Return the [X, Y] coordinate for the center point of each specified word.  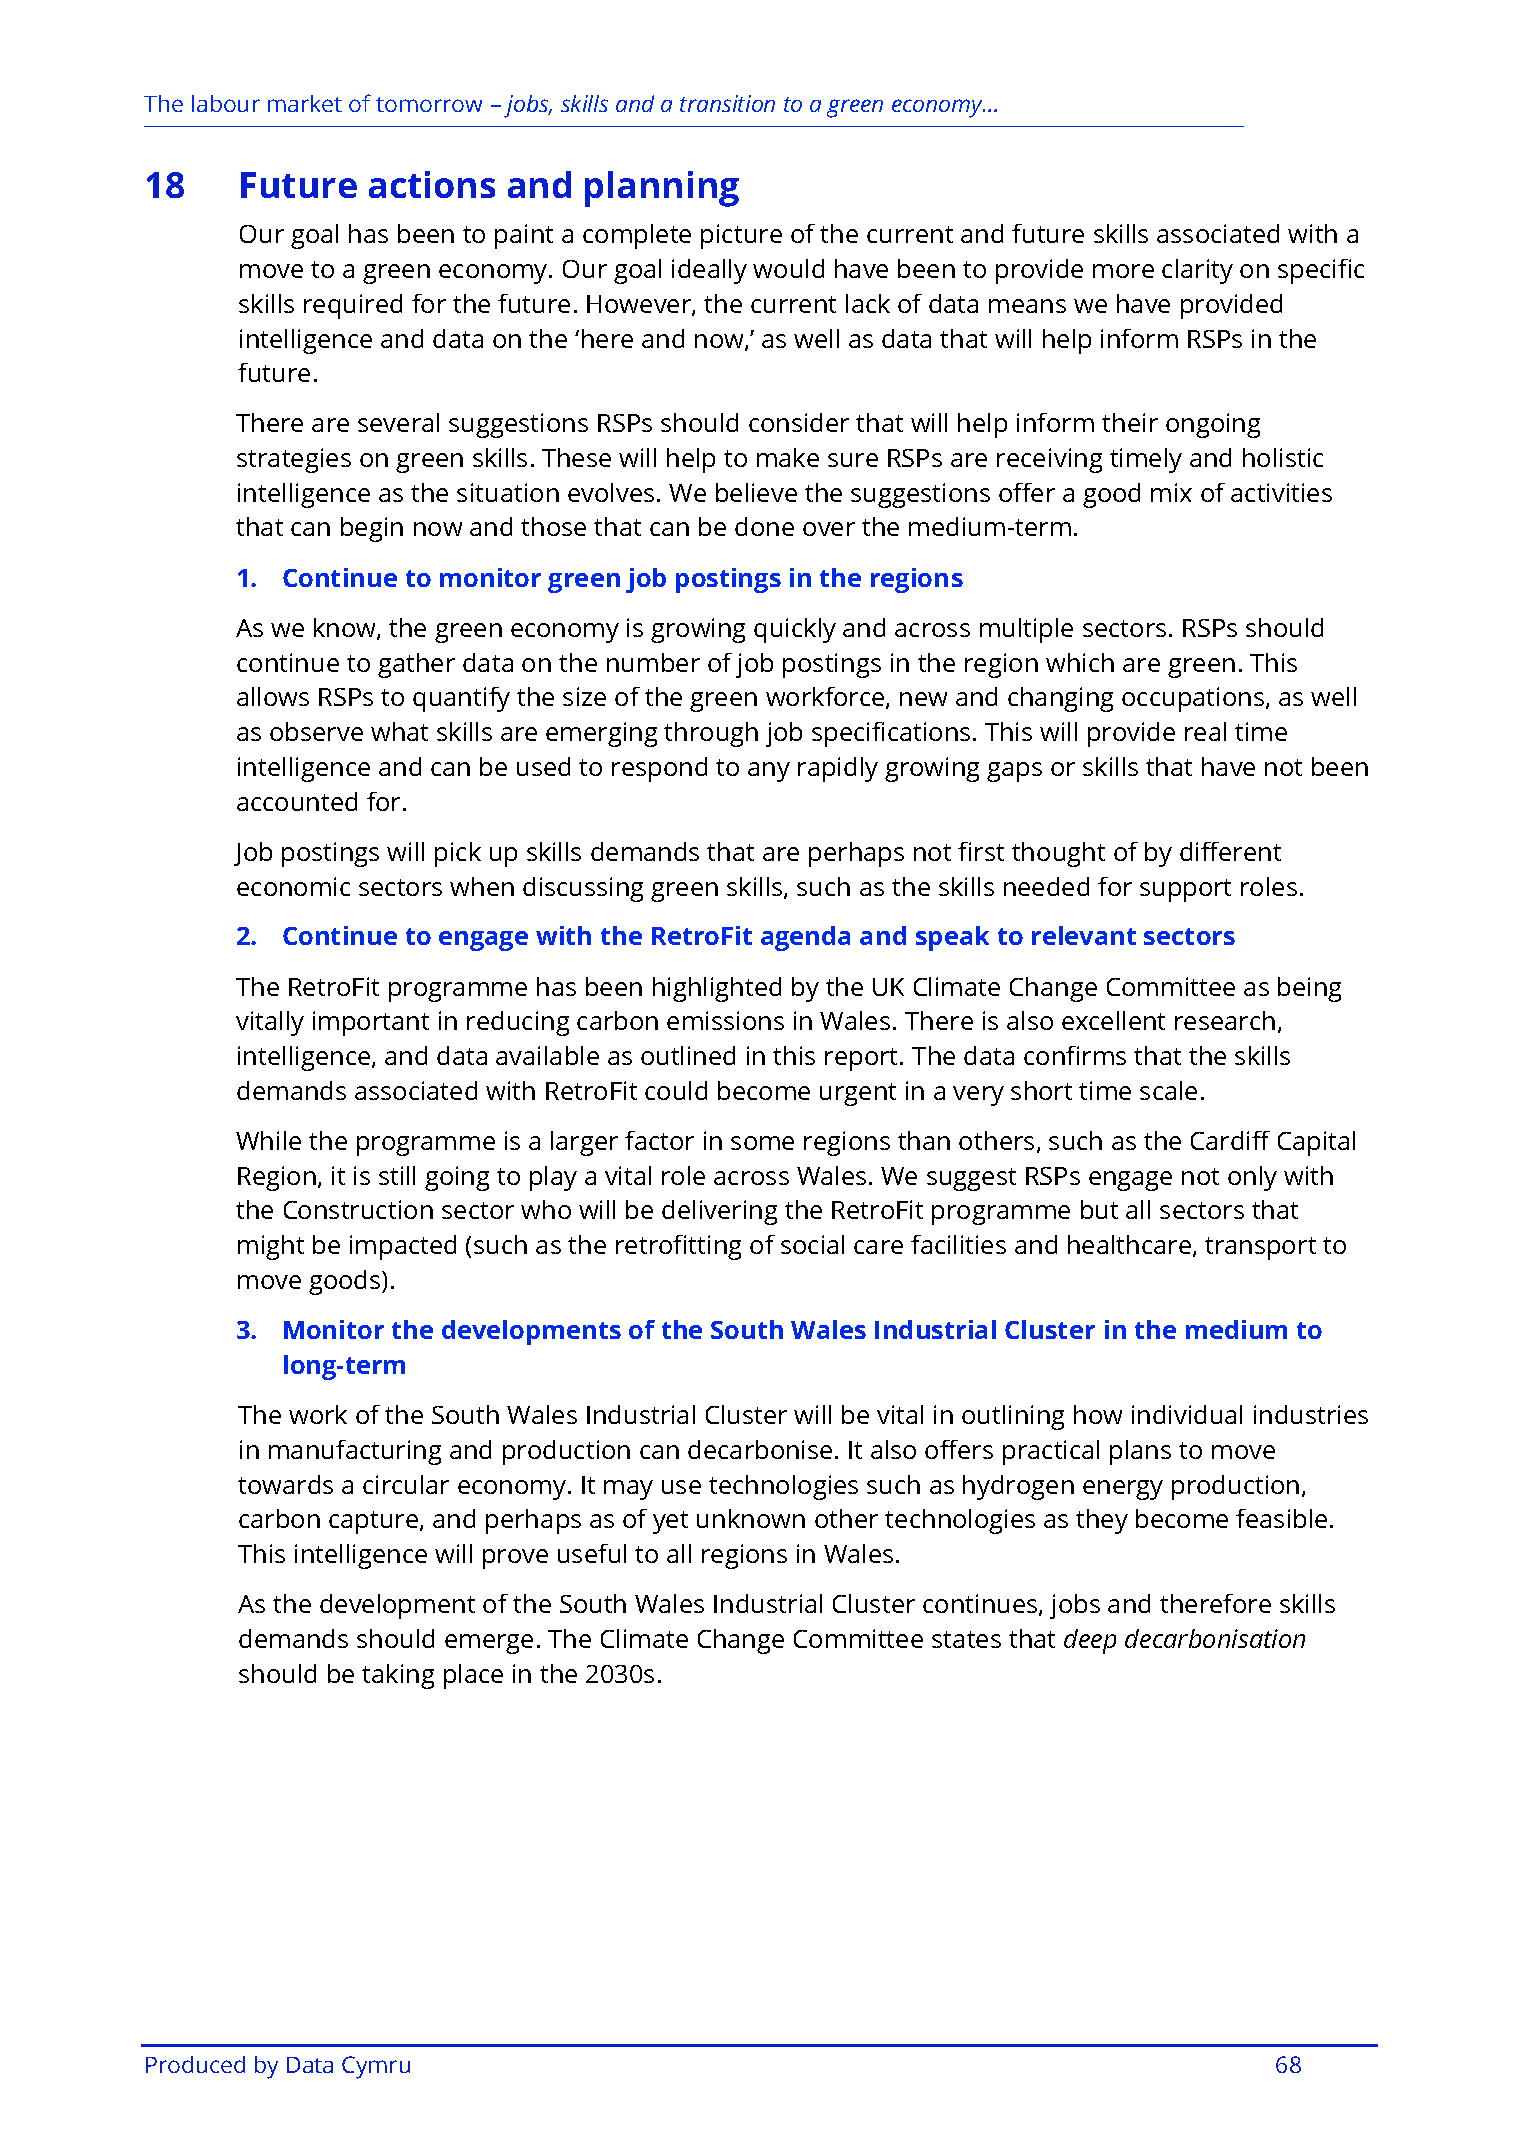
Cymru [376, 2067]
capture [375, 1522]
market [305, 103]
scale [1168, 1090]
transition [727, 103]
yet [670, 1522]
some [762, 1143]
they [1102, 1521]
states [966, 1639]
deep [1090, 1641]
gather [416, 665]
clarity [1197, 271]
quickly [795, 630]
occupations [1194, 699]
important [371, 1023]
